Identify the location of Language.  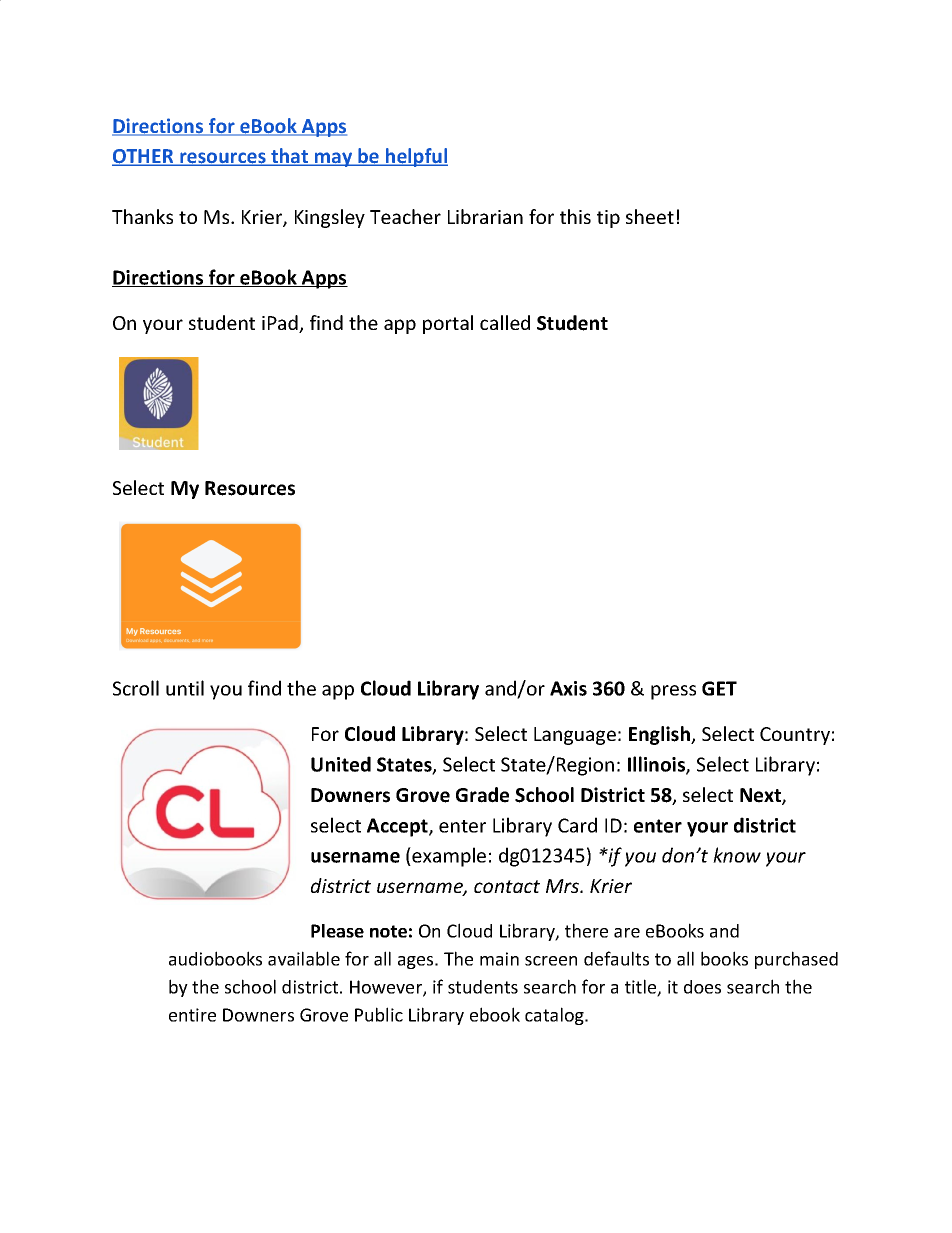
(575, 736).
